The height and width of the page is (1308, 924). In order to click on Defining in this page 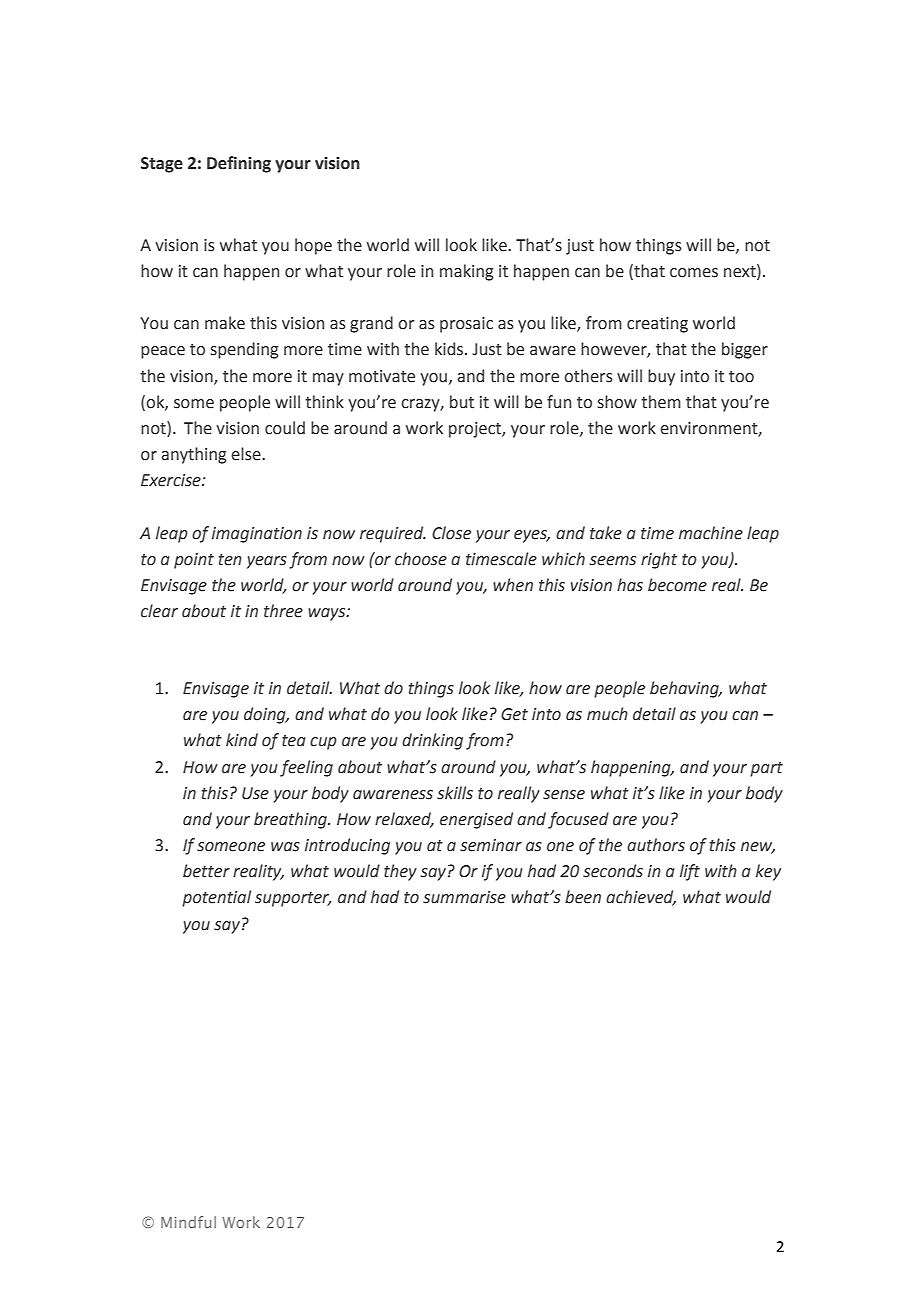, I will do `click(239, 164)`.
